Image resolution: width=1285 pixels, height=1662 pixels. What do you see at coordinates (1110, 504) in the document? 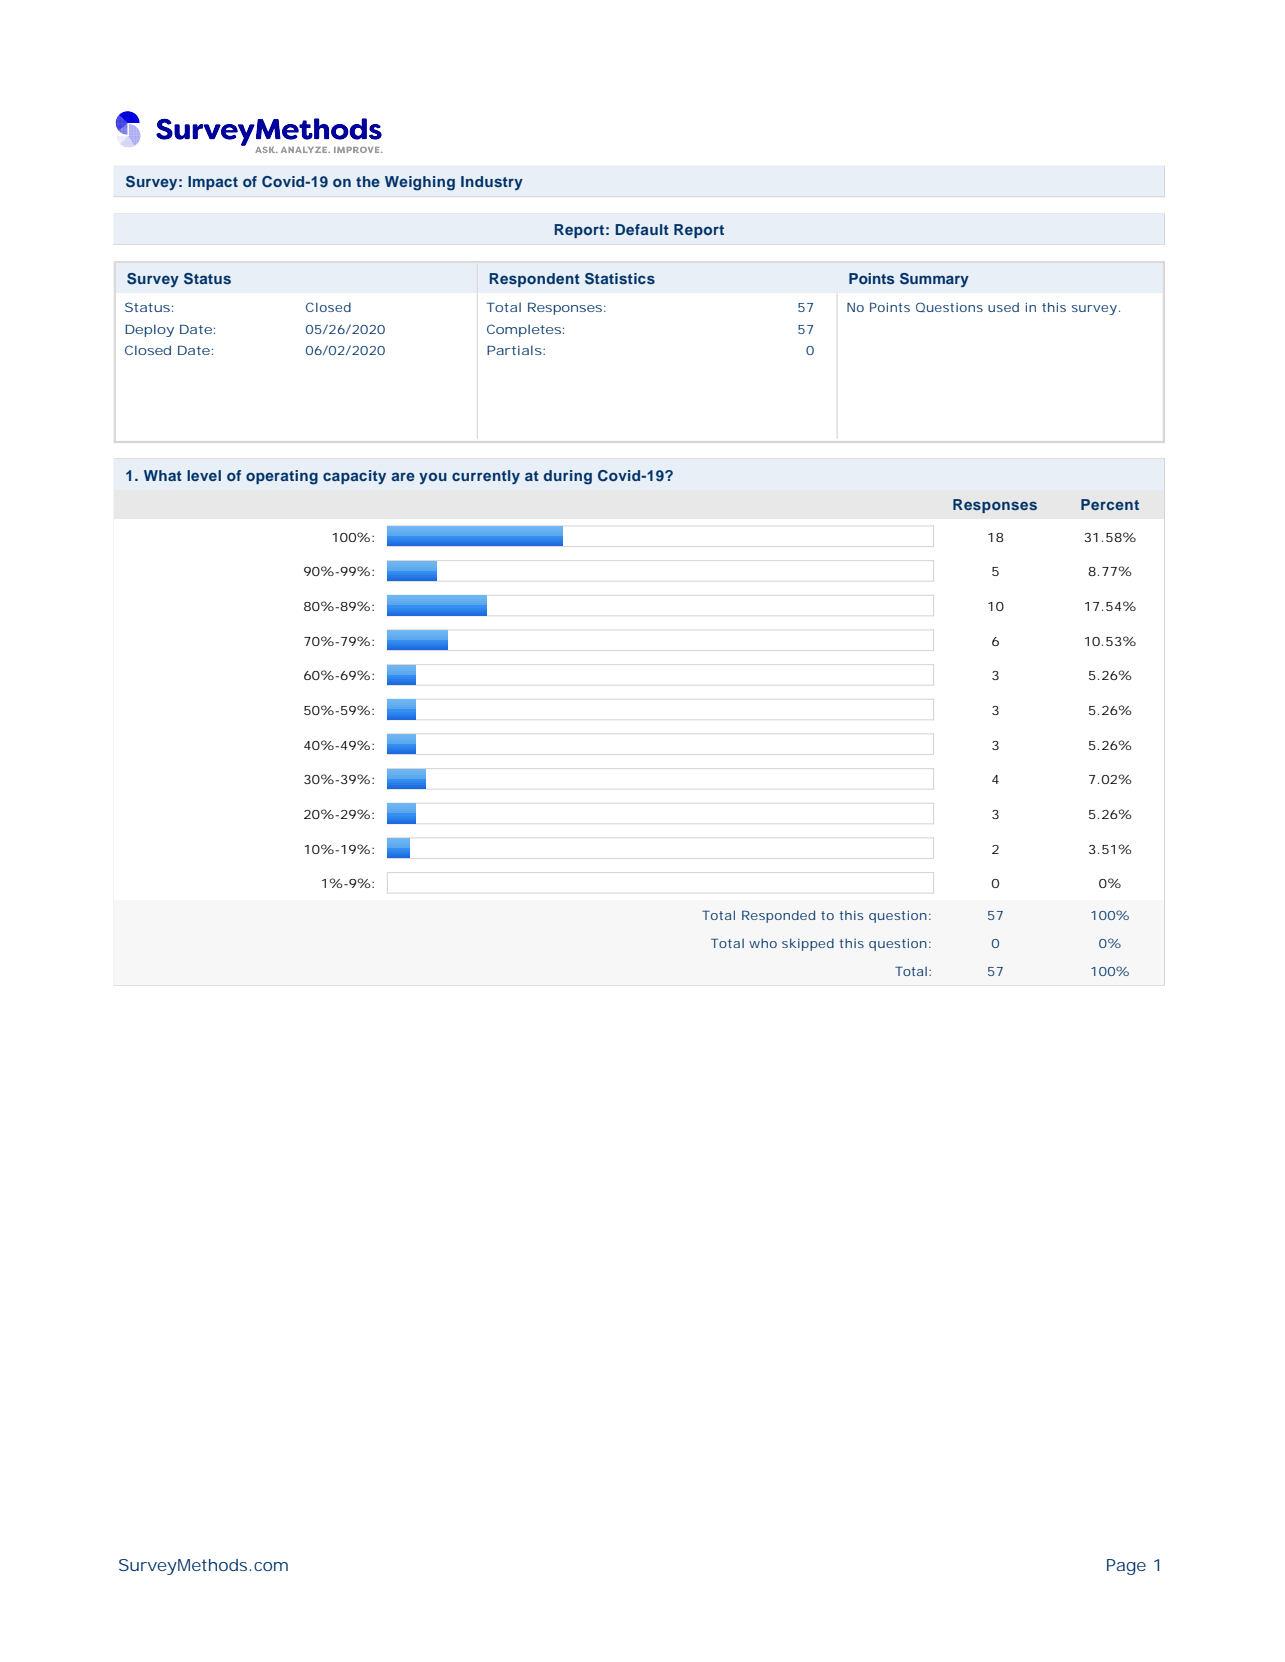
I see `Percent` at bounding box center [1110, 504].
